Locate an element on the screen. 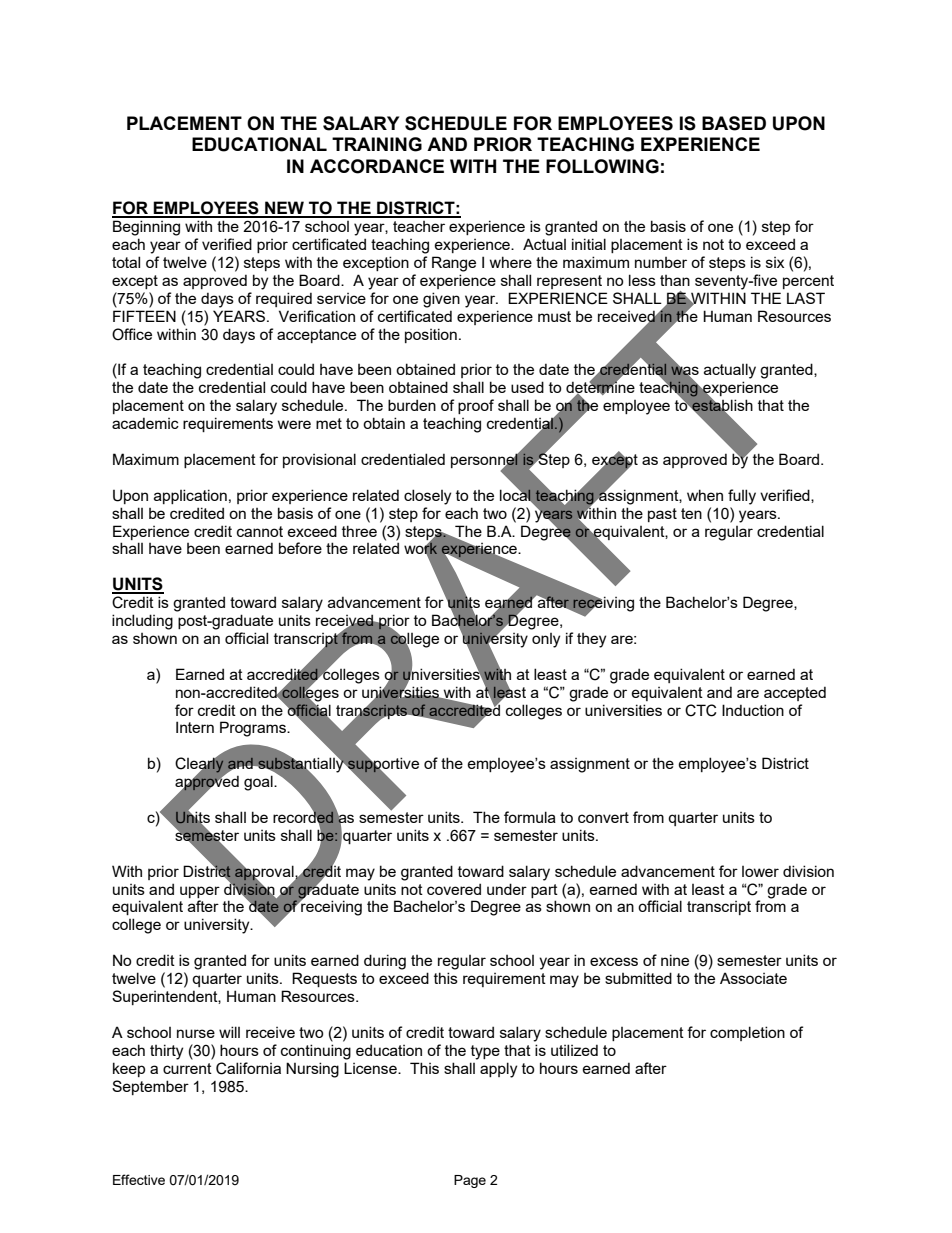 Image resolution: width=952 pixels, height=1233 pixels. NEW is located at coordinates (284, 209).
